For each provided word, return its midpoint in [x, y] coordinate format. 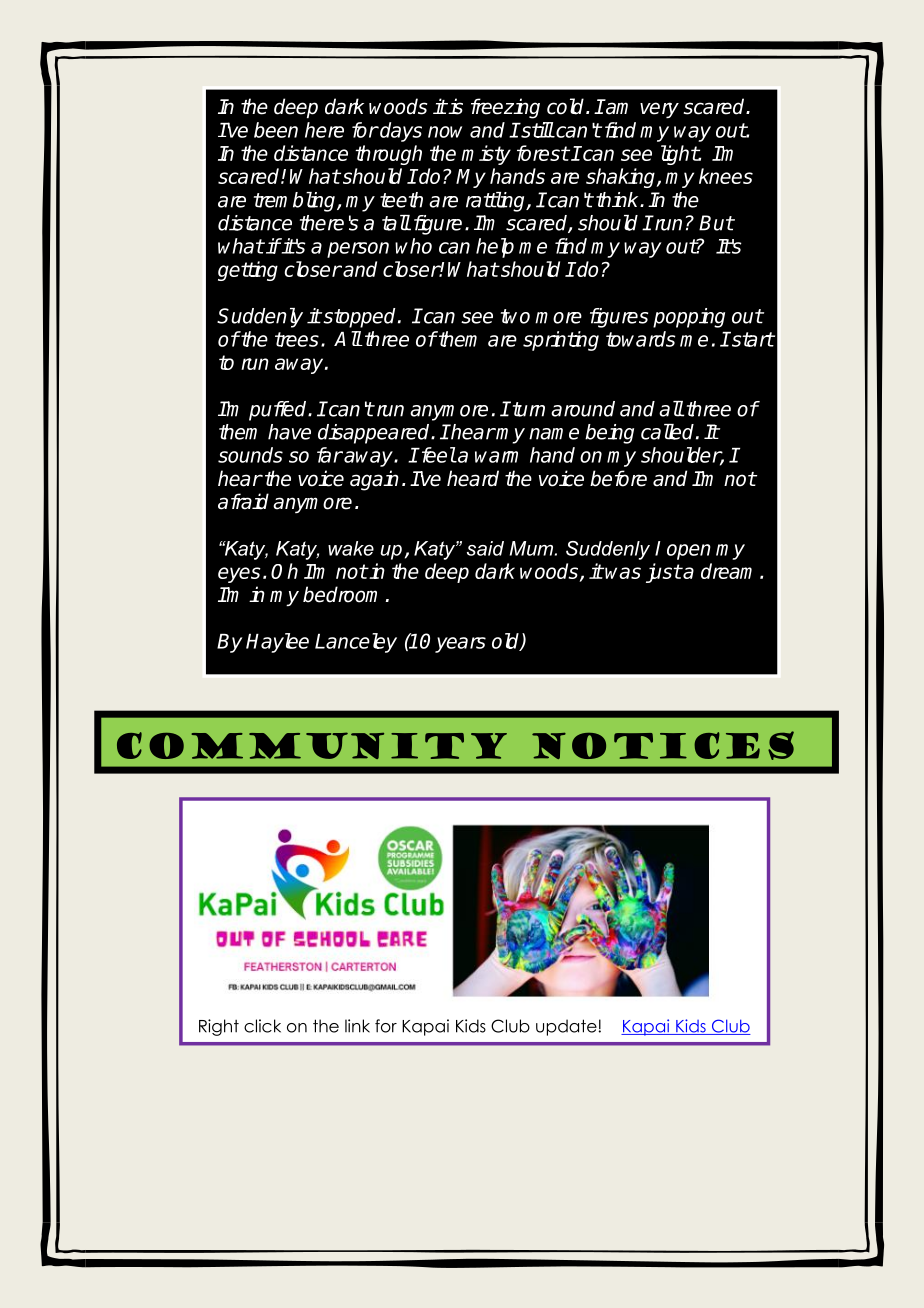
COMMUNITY [312, 745]
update [567, 1027]
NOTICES [663, 745]
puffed [279, 411]
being [609, 434]
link [357, 1026]
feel [437, 455]
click [262, 1026]
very [659, 110]
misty [486, 155]
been [276, 130]
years [460, 645]
